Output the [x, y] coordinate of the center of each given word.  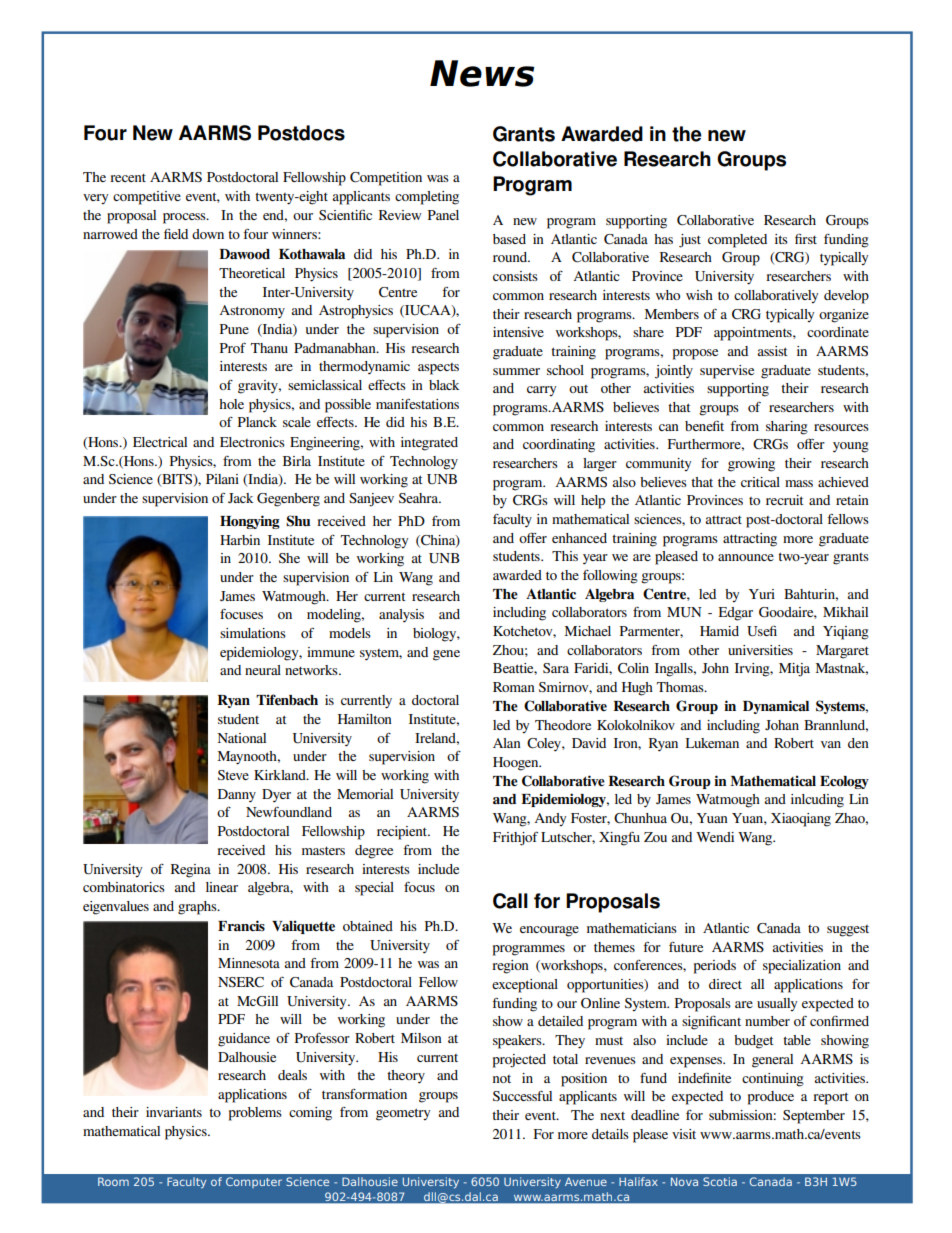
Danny [237, 796]
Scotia [720, 1181]
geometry [403, 1114]
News [482, 73]
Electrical [160, 442]
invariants [174, 1112]
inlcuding [817, 801]
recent [128, 178]
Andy [550, 819]
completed [737, 241]
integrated [429, 444]
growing [751, 465]
